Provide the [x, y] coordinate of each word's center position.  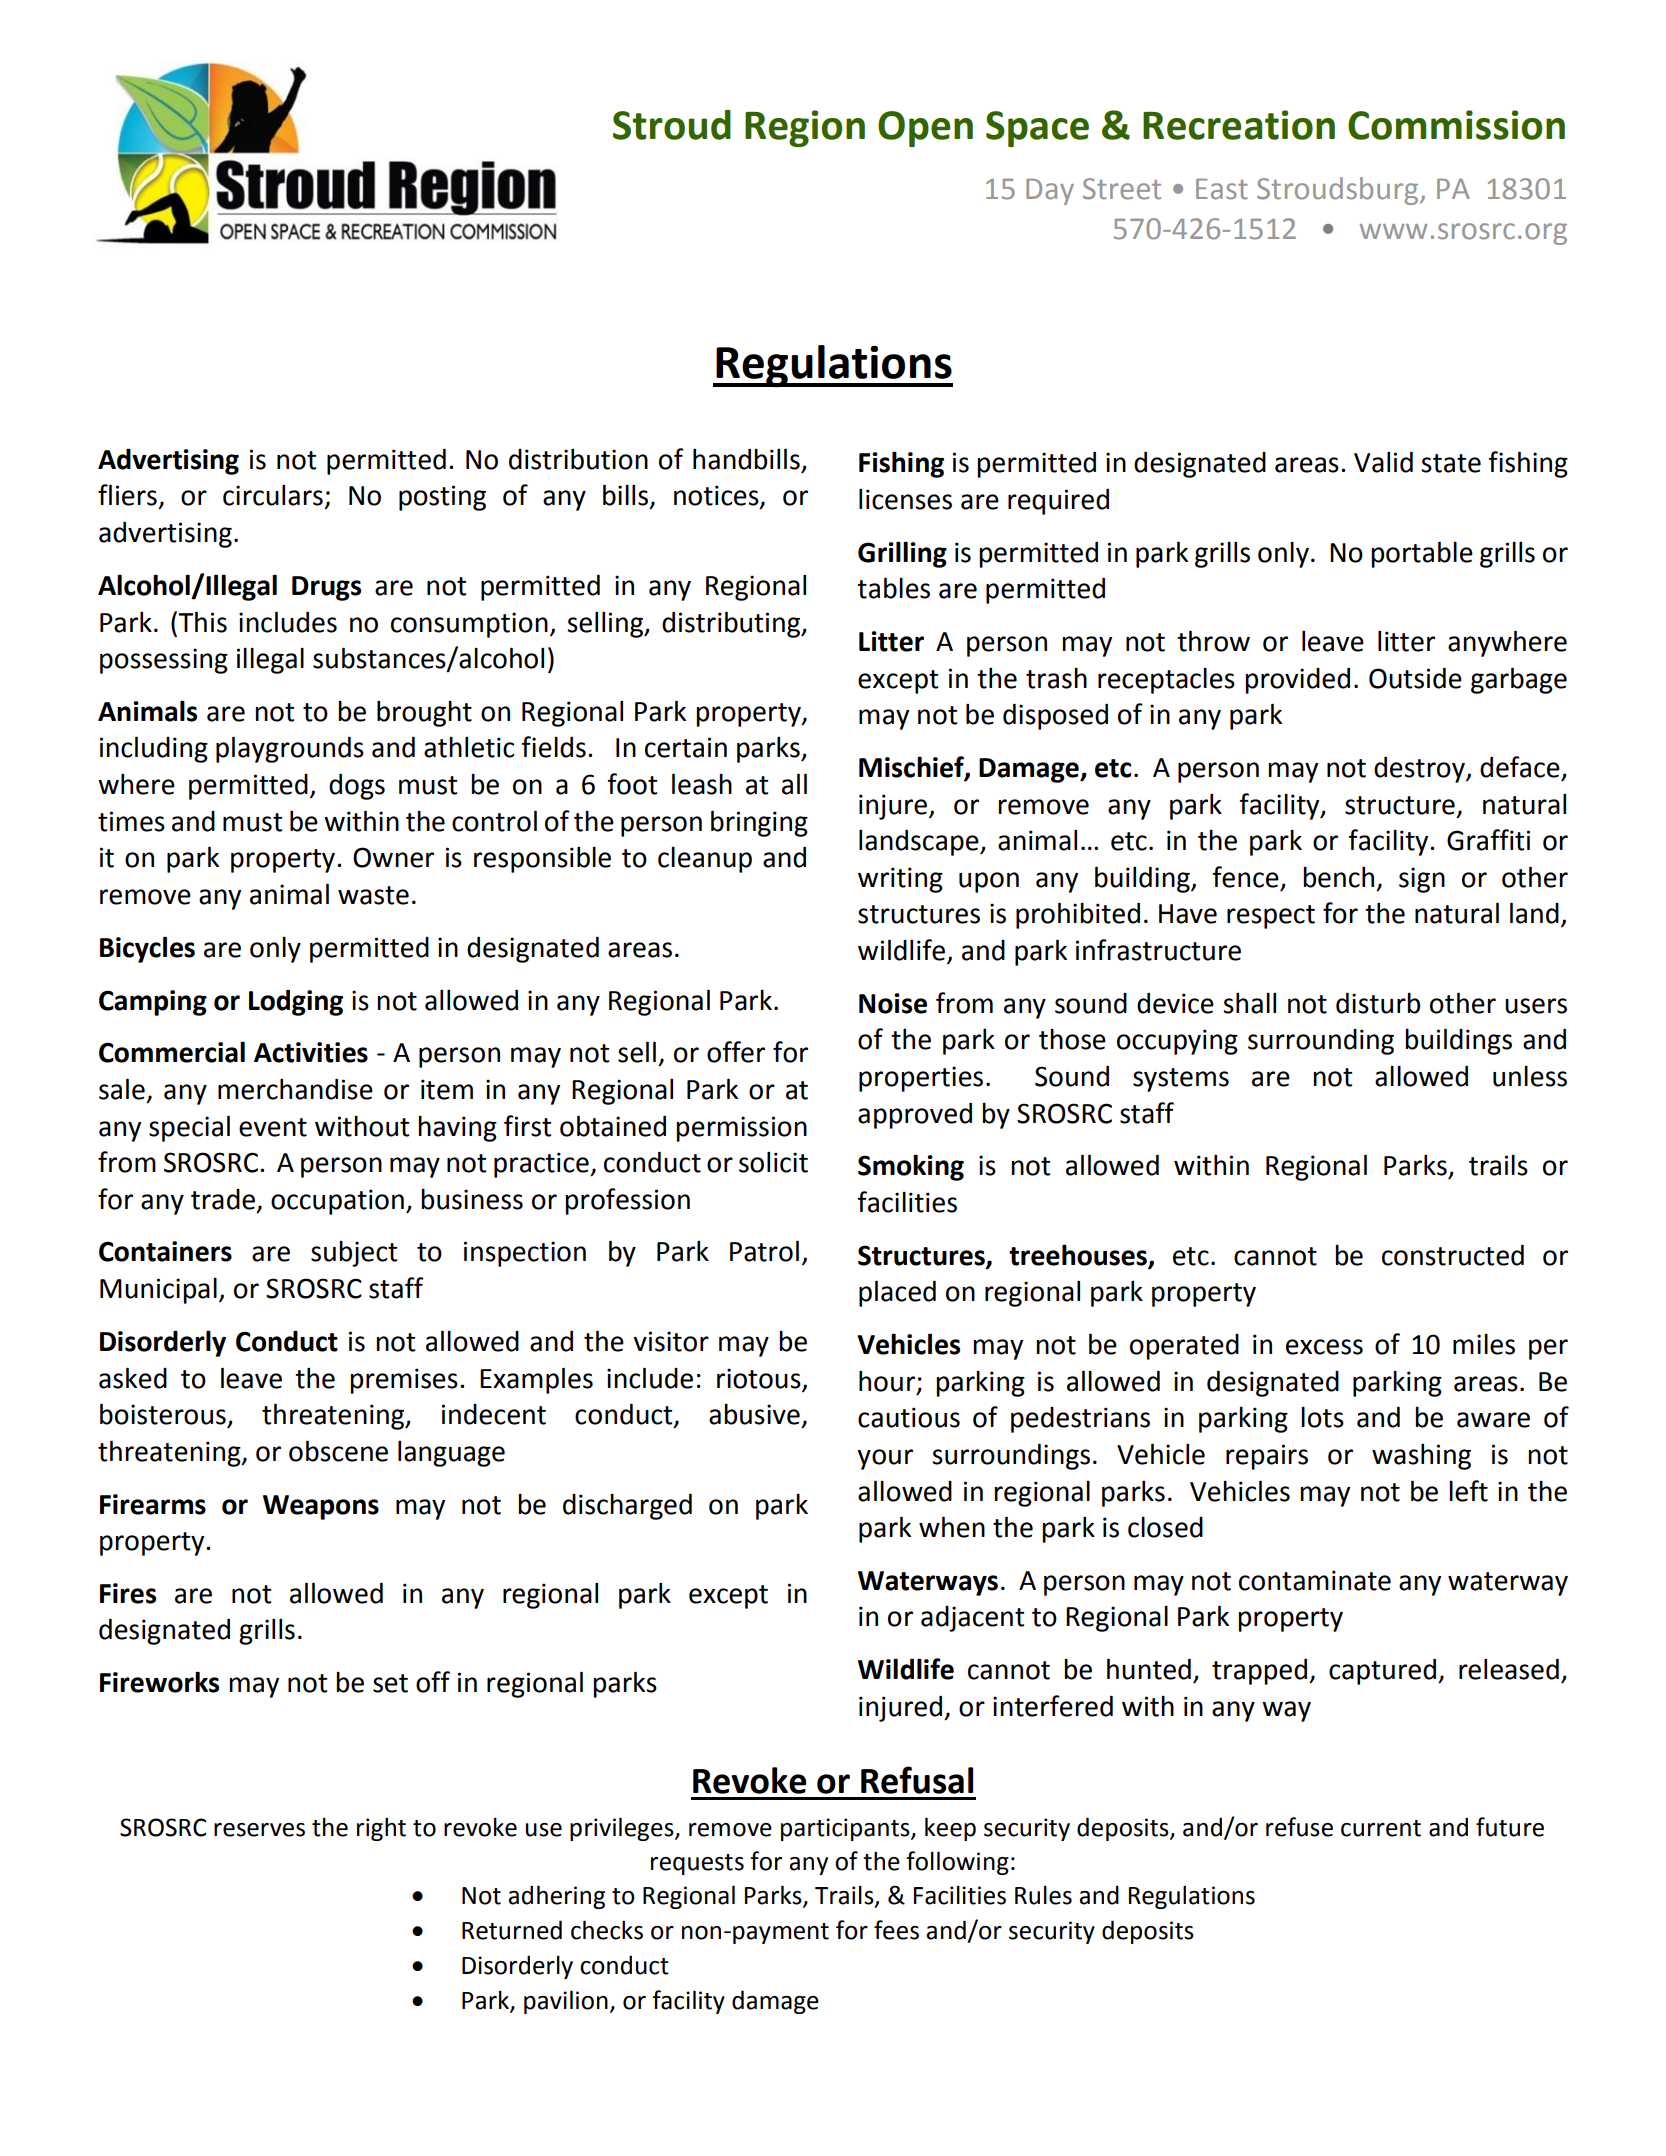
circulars [273, 495]
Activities [311, 1052]
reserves [259, 1830]
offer [736, 1052]
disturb [1378, 1003]
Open [925, 129]
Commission [1456, 125]
